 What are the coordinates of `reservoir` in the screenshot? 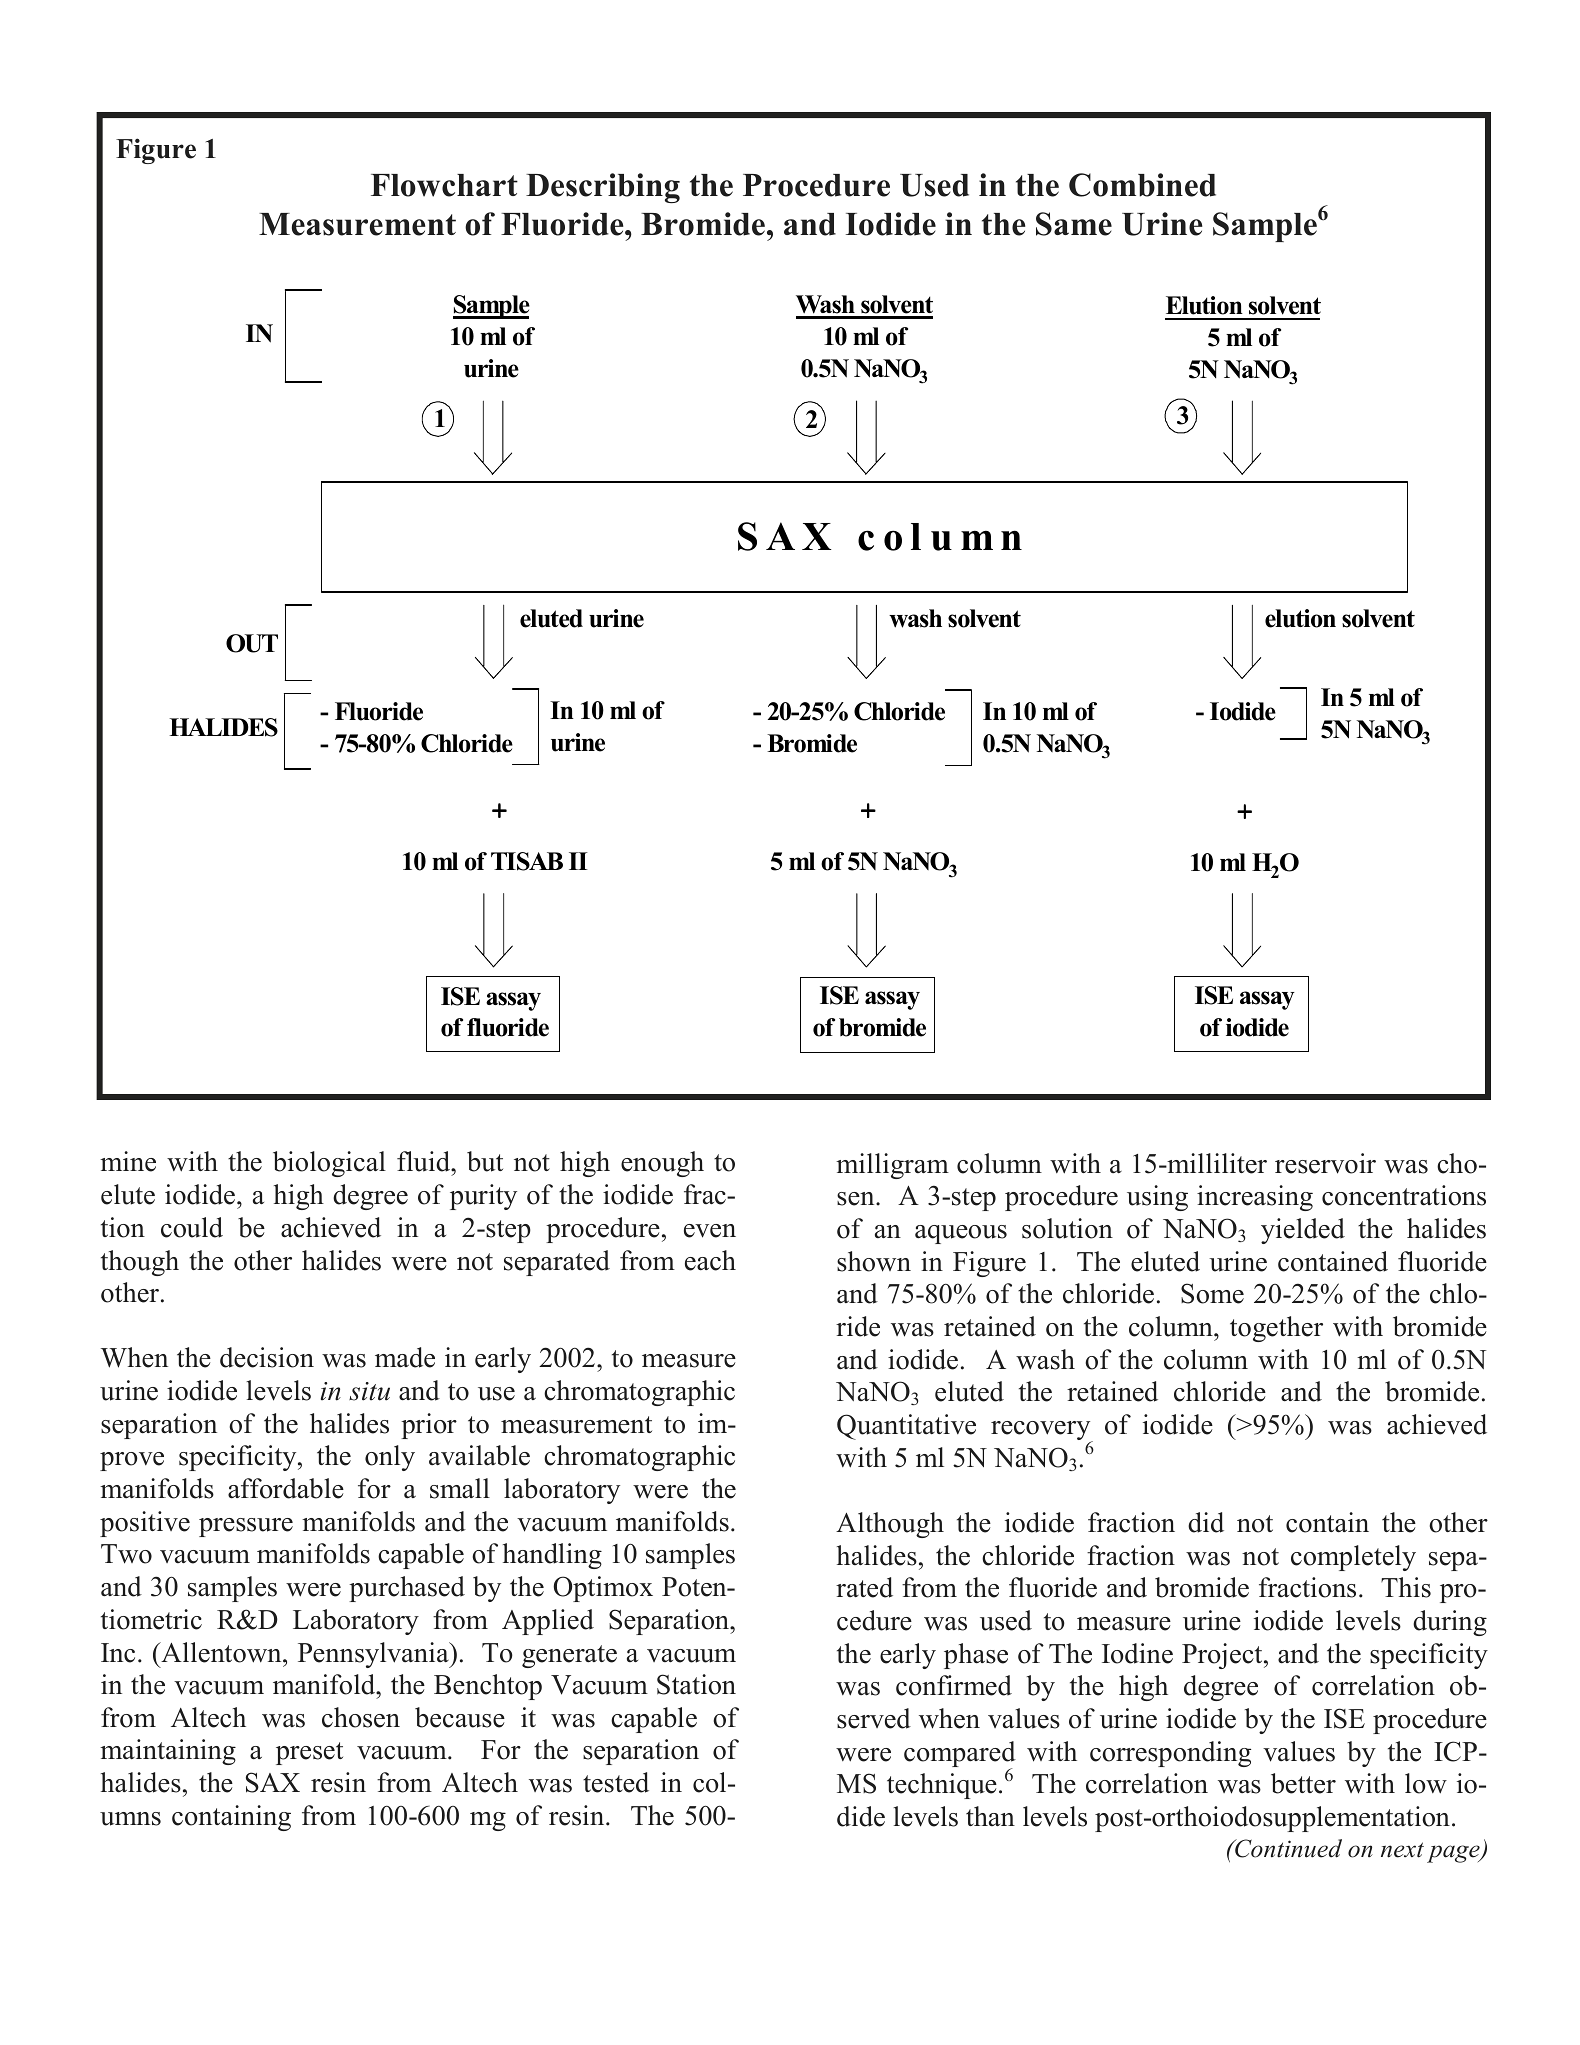 It's located at (1325, 1163).
